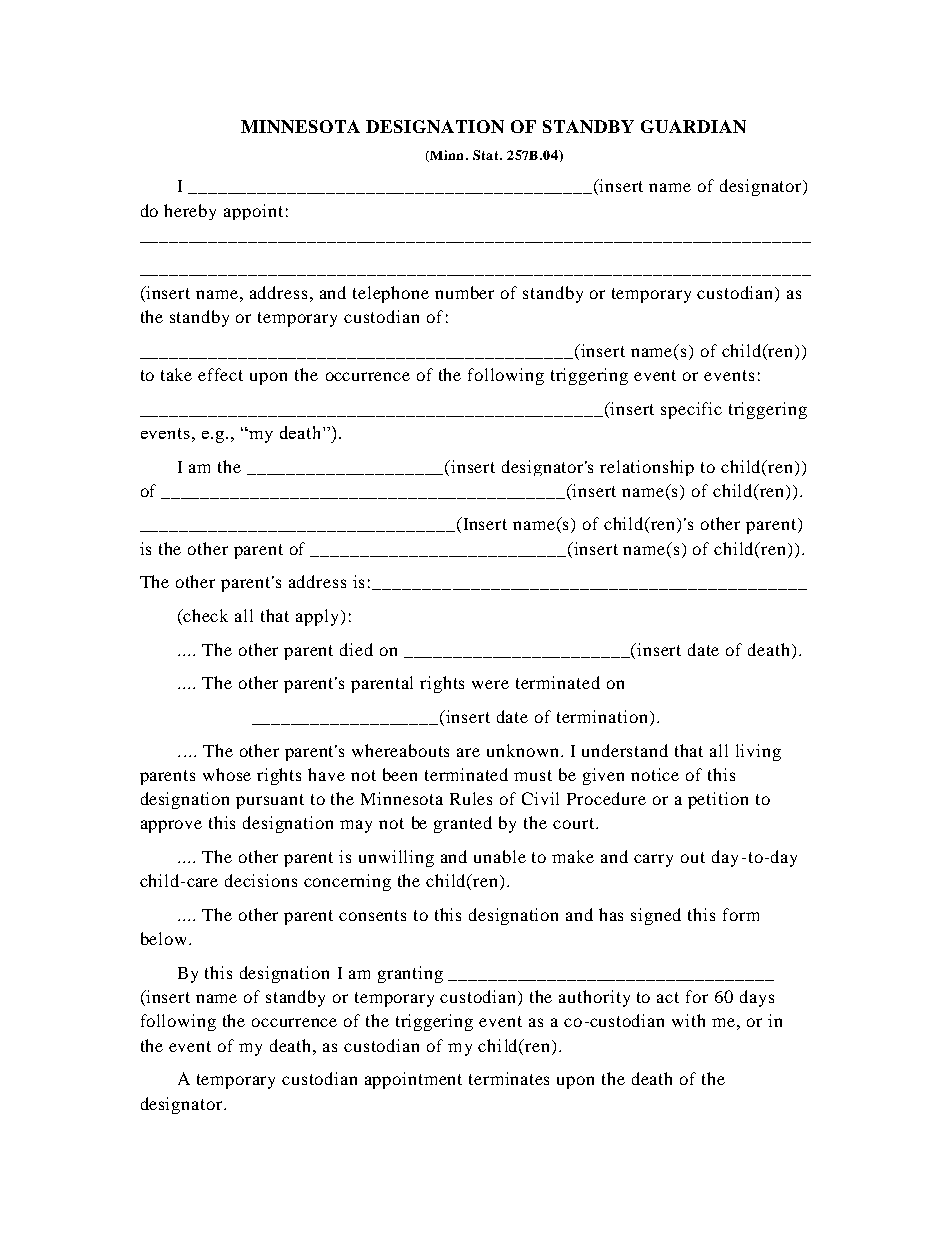 The image size is (952, 1233). Describe the element at coordinates (487, 155) in the screenshot. I see `Stat` at that location.
